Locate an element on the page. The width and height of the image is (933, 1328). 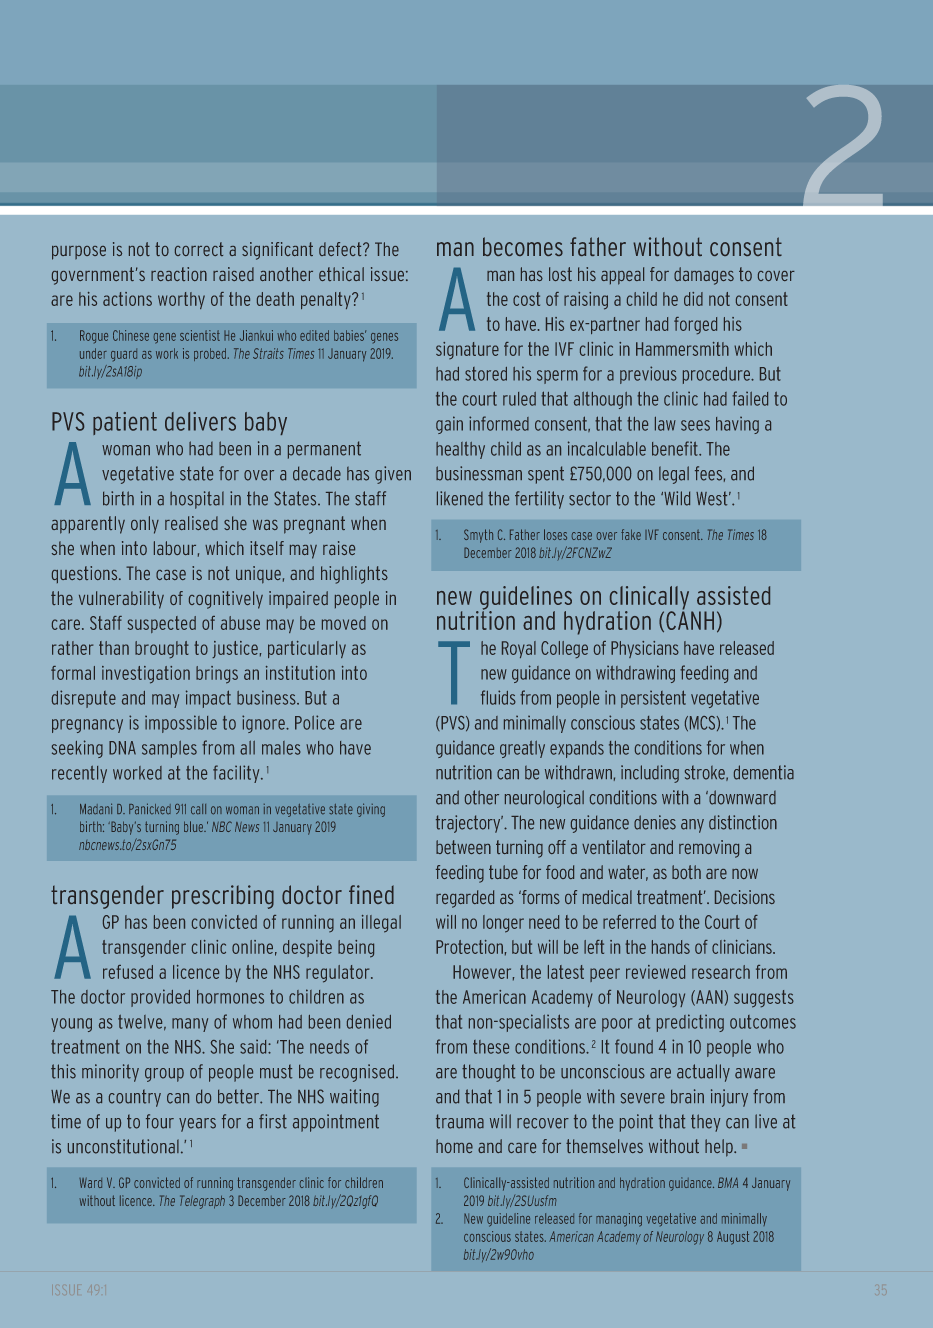
predicting is located at coordinates (690, 1023).
